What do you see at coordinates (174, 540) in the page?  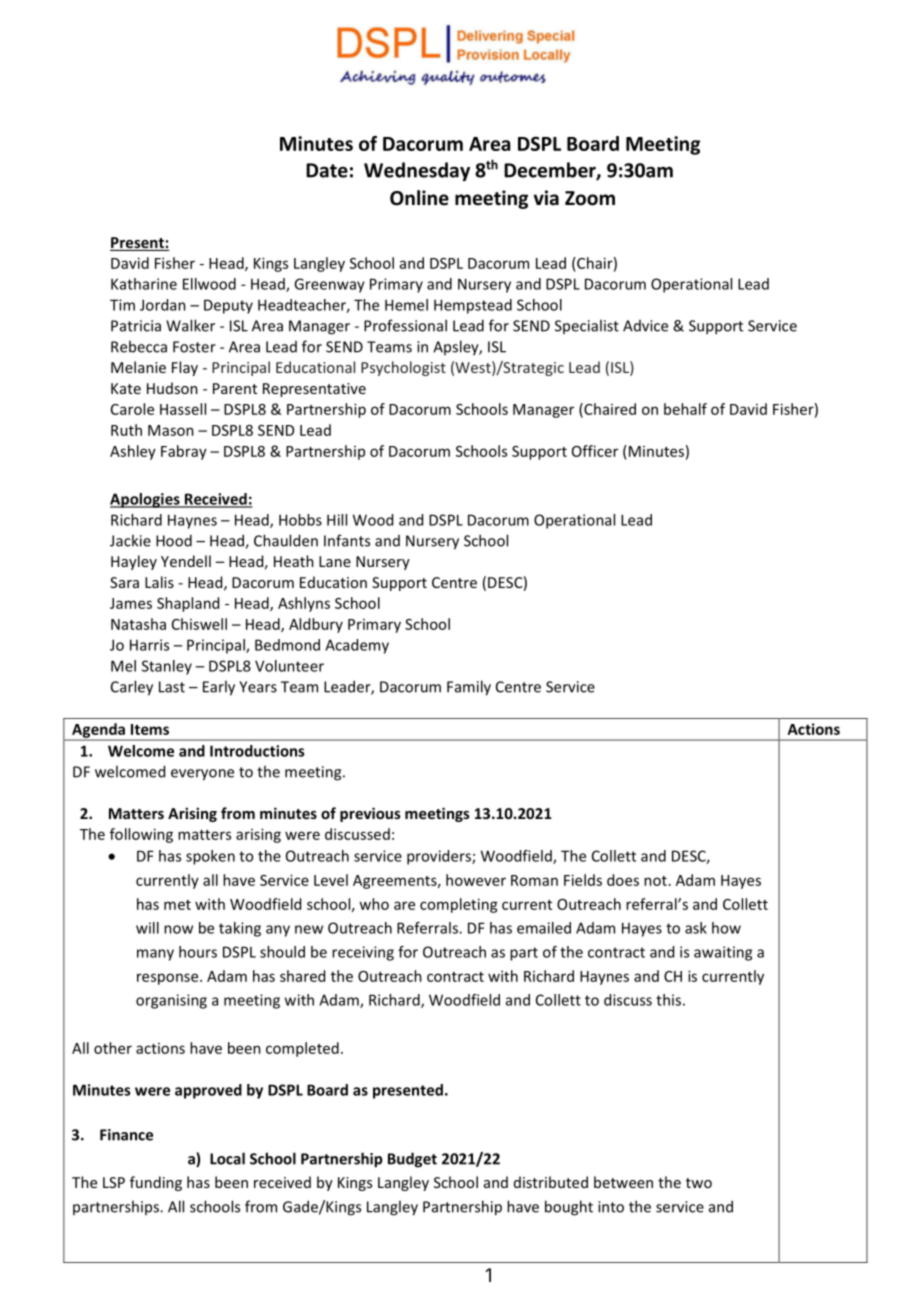 I see `Hood` at bounding box center [174, 540].
